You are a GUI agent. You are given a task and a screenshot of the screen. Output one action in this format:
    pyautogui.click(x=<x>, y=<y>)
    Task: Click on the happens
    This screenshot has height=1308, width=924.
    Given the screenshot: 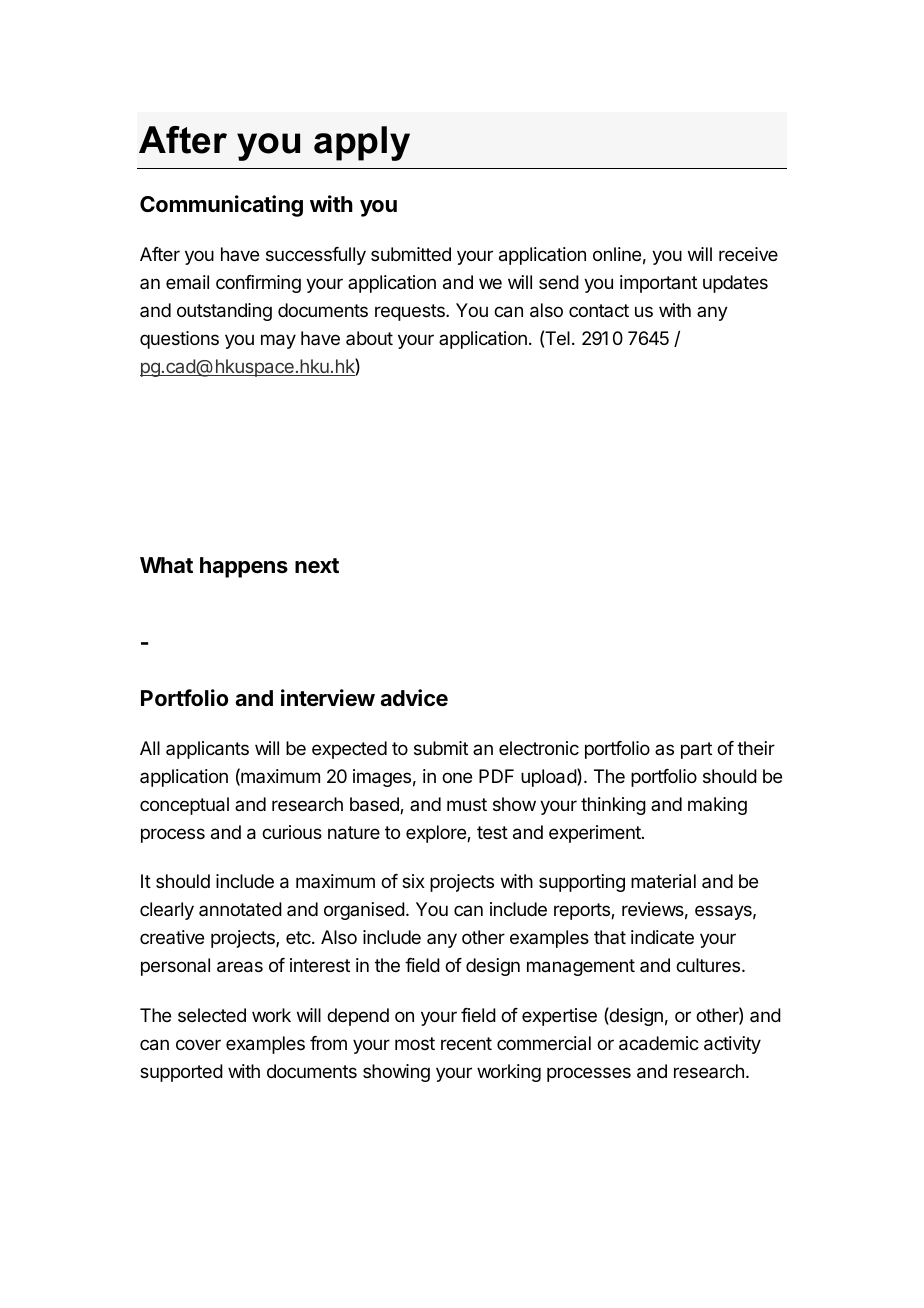 What is the action you would take?
    pyautogui.click(x=244, y=567)
